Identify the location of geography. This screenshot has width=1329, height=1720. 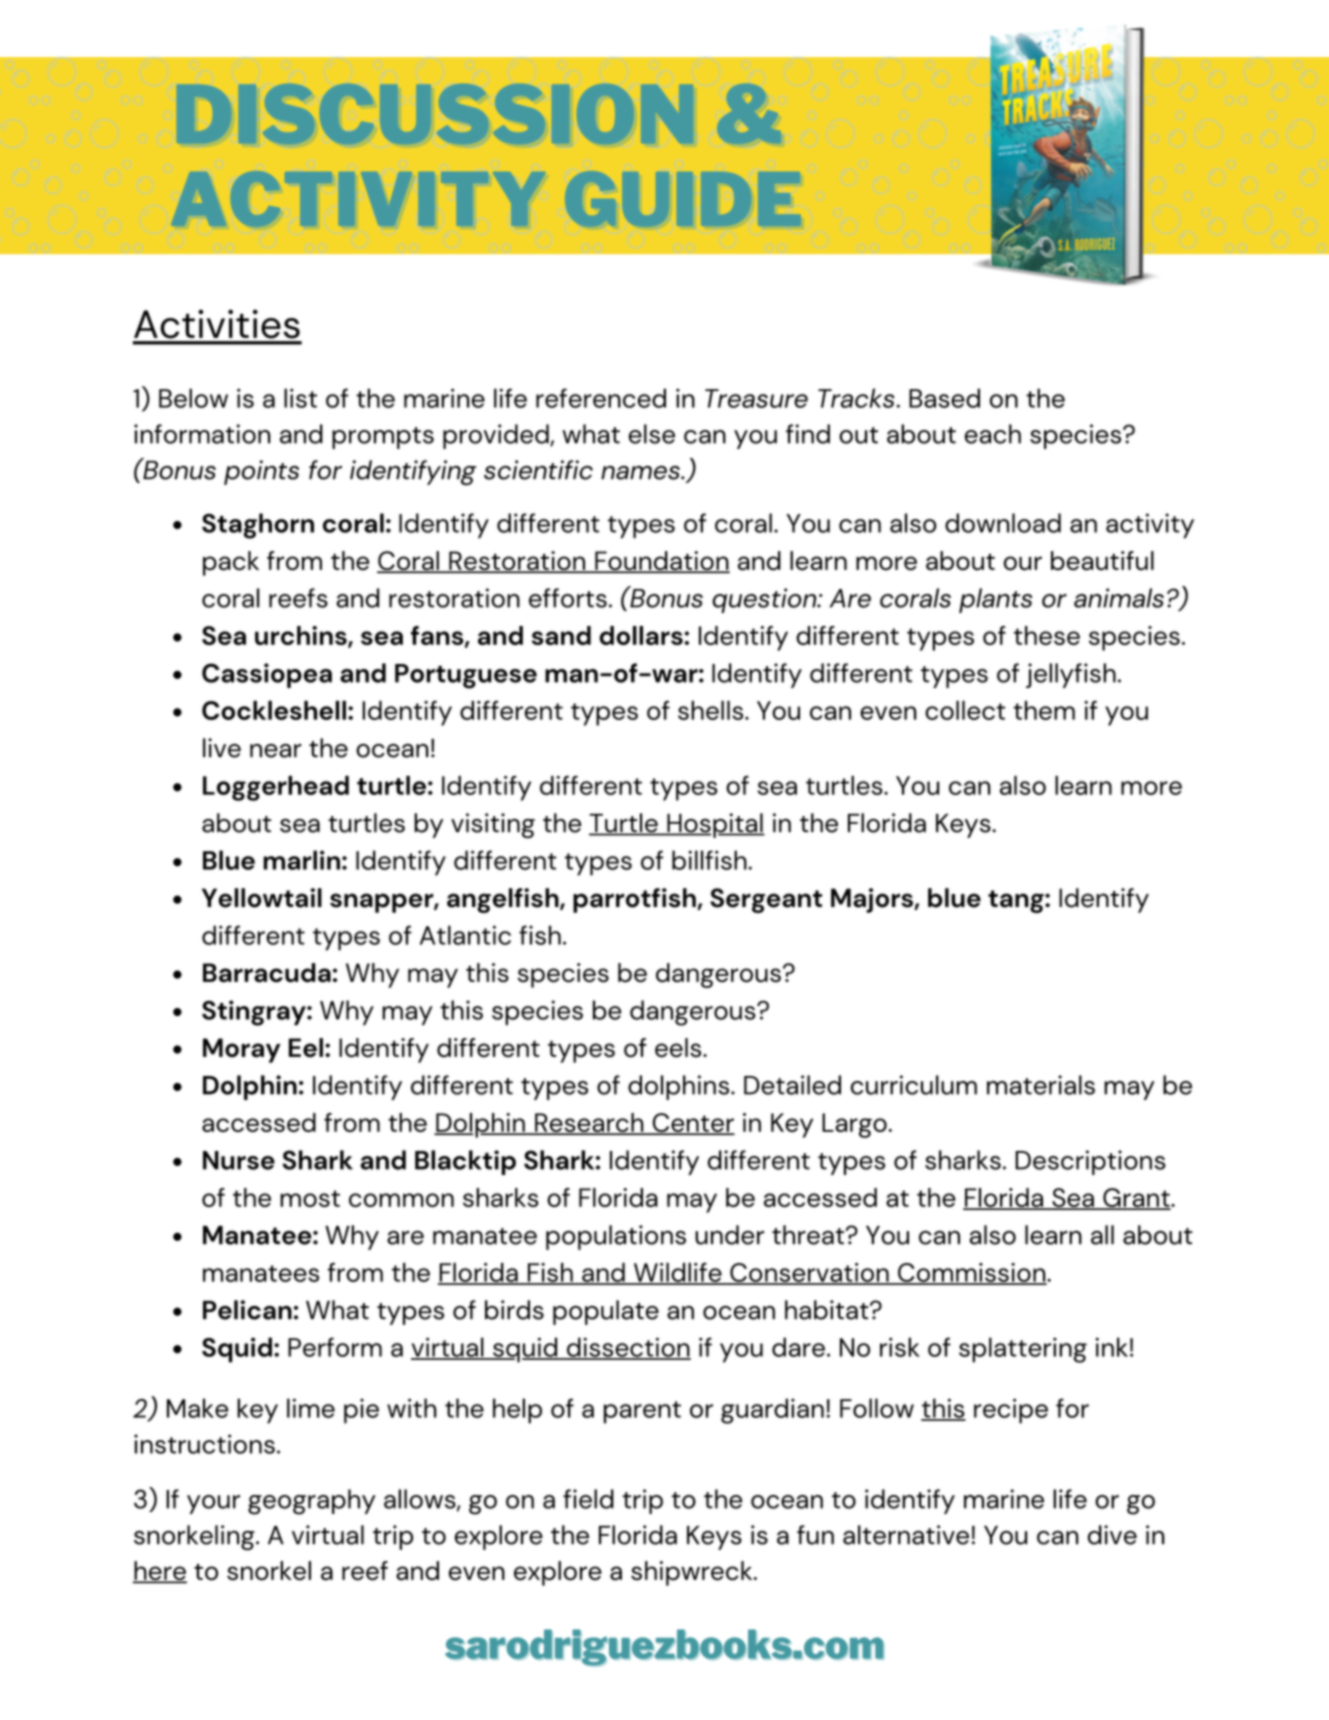
(312, 1502).
